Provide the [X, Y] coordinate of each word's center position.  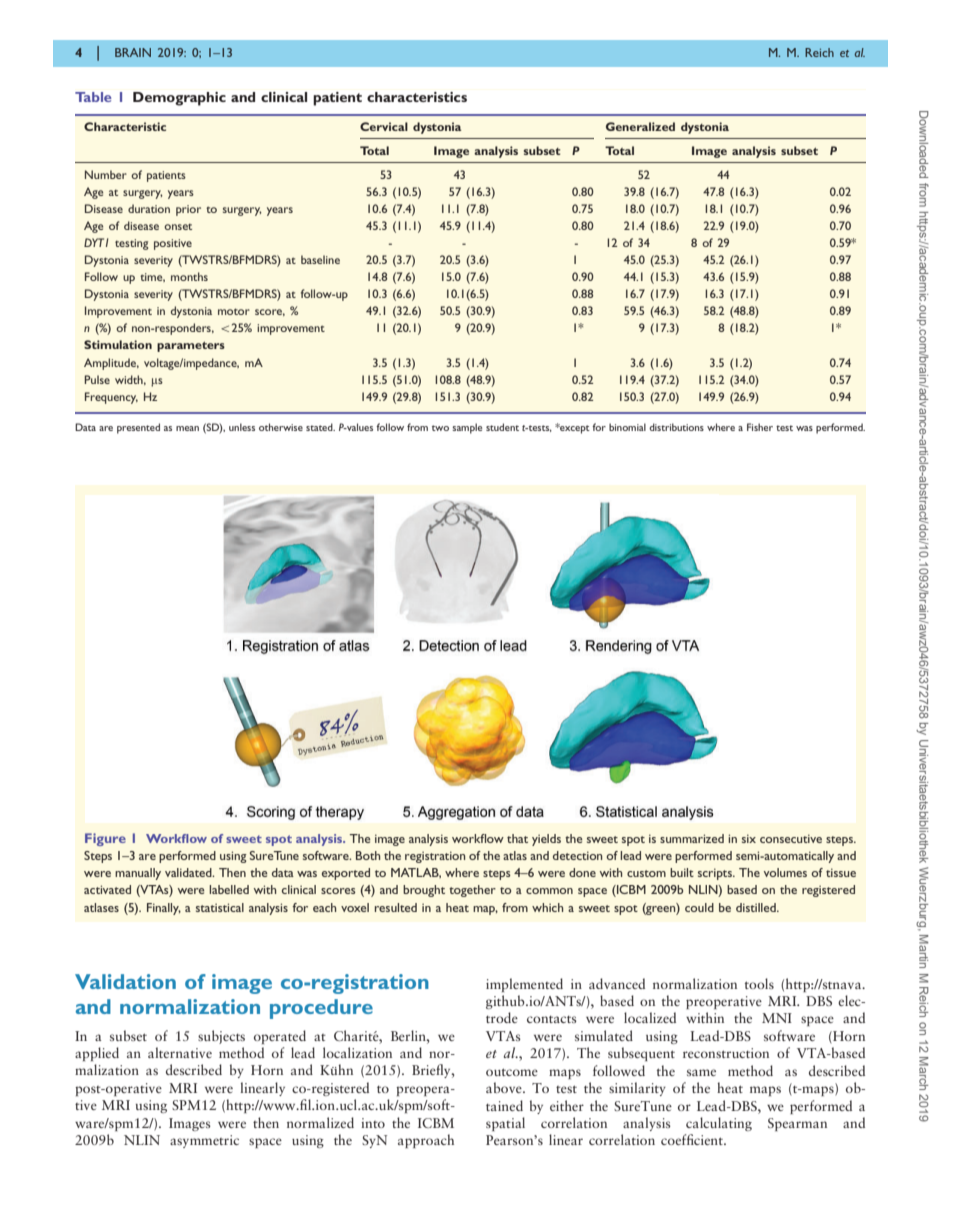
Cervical [384, 126]
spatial [505, 1124]
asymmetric [204, 1141]
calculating [719, 1124]
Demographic [179, 99]
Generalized [640, 126]
